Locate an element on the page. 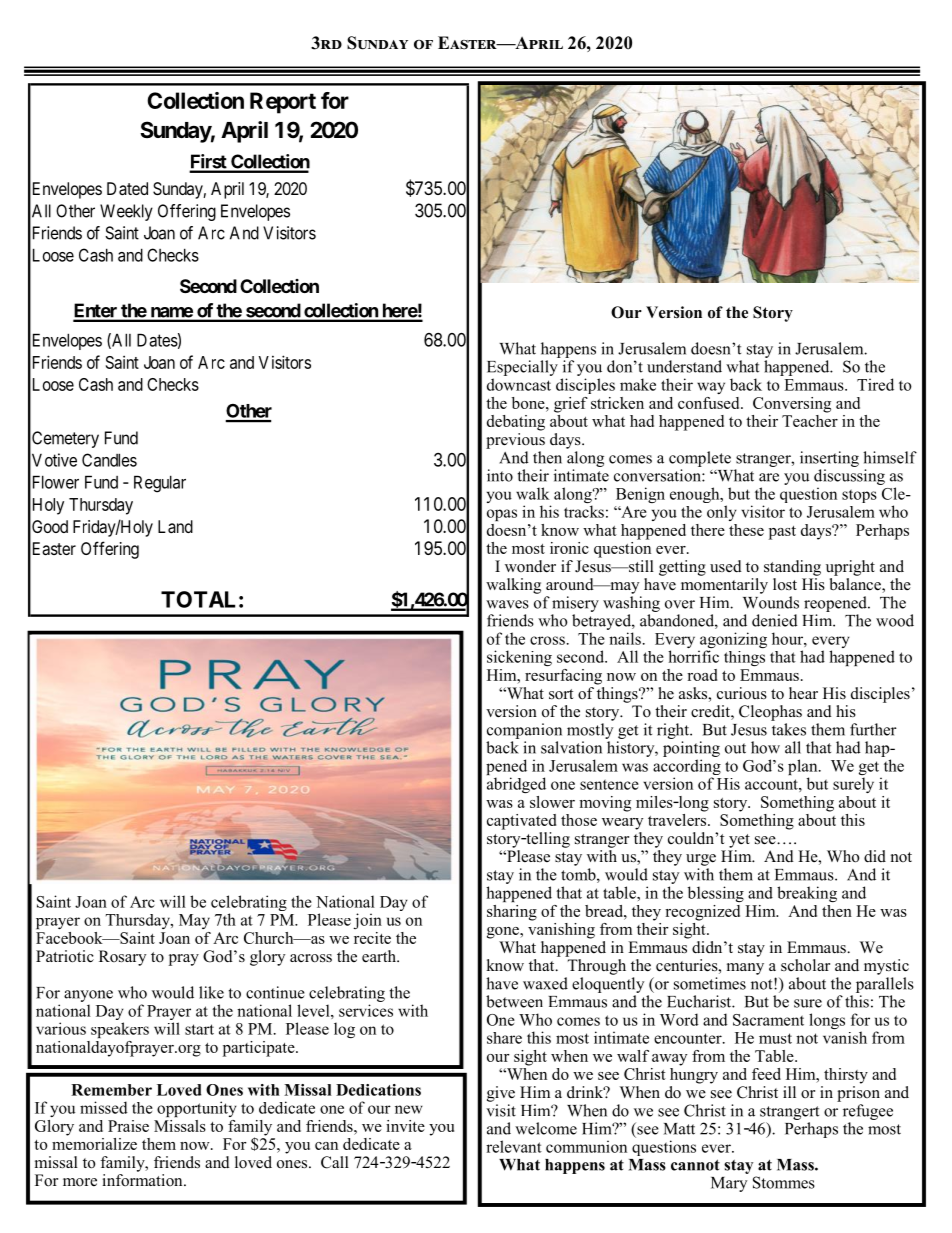 Image resolution: width=952 pixels, height=1233 pixels. Report is located at coordinates (283, 103).
